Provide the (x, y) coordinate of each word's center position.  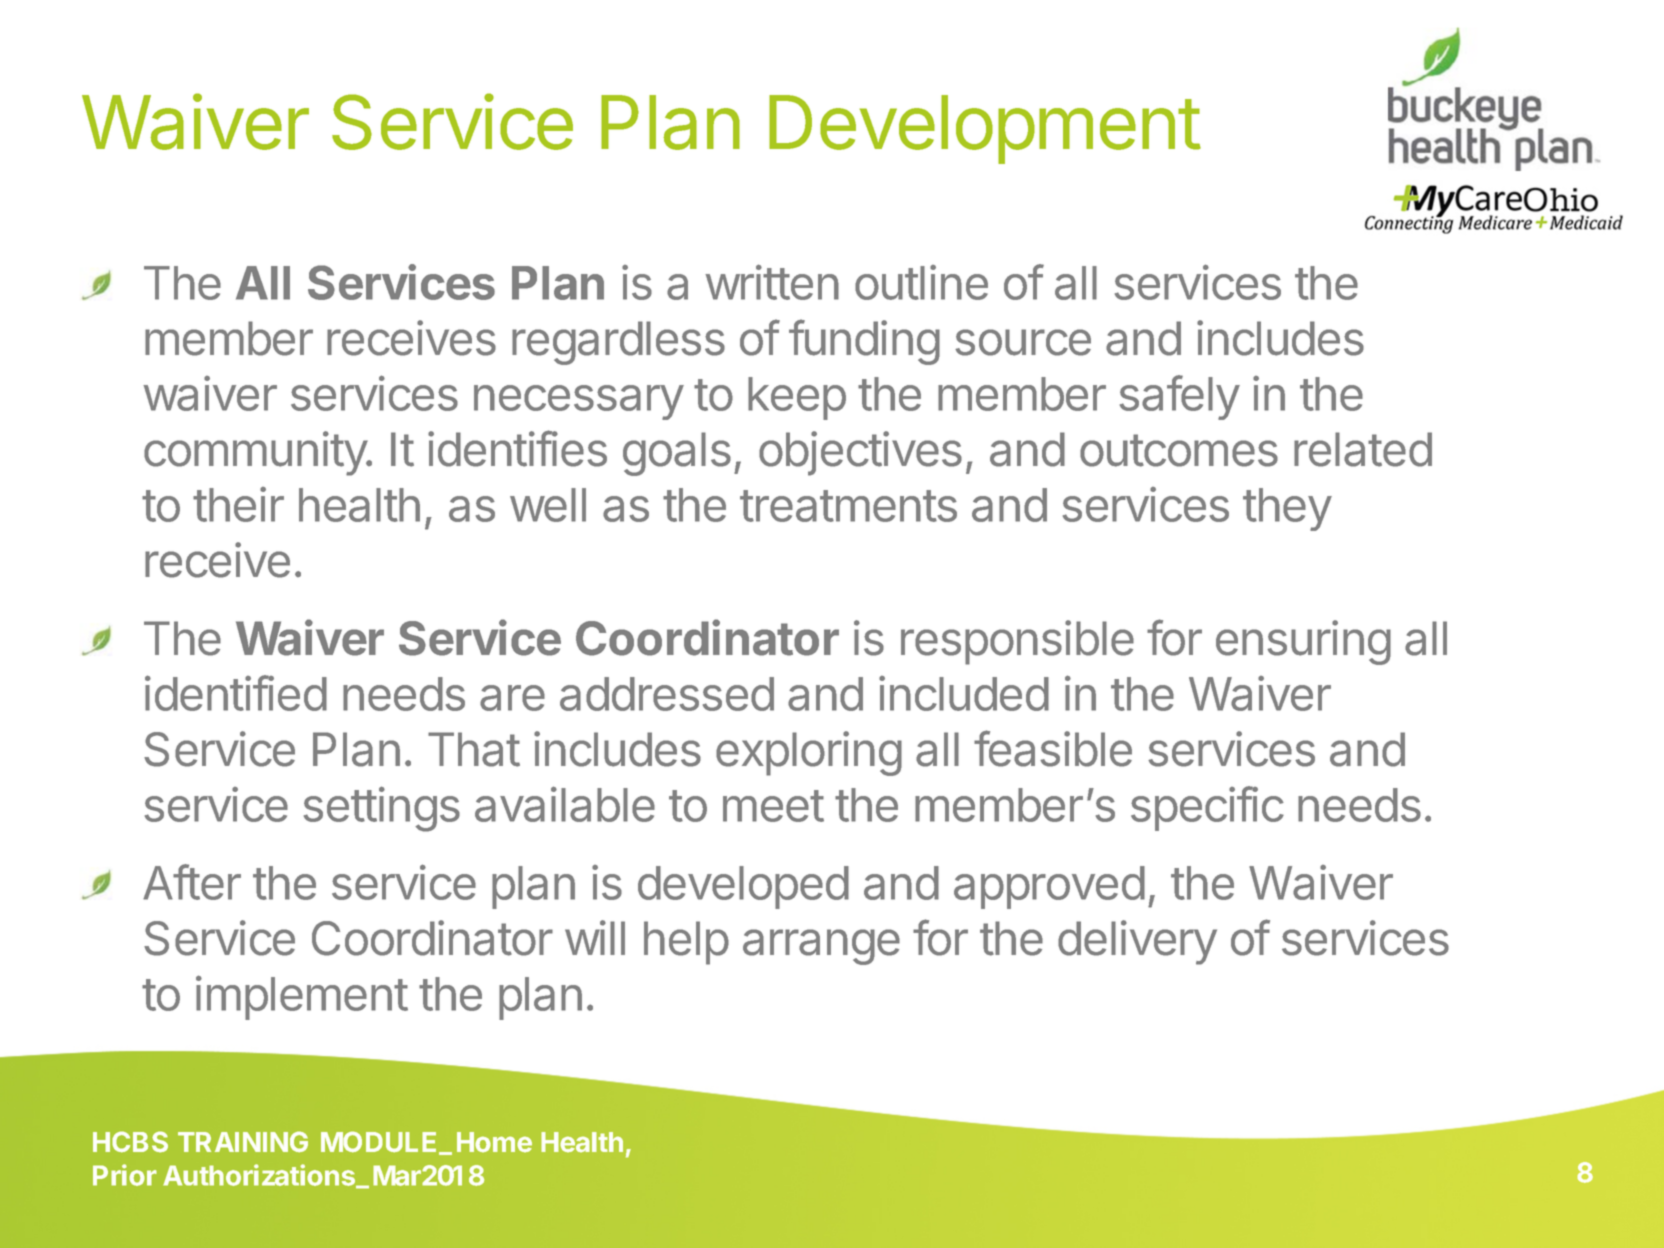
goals (677, 454)
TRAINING (243, 1142)
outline (921, 282)
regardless (618, 343)
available (565, 804)
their (238, 504)
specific (1207, 808)
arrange (821, 947)
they (1287, 509)
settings (382, 809)
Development (984, 129)
